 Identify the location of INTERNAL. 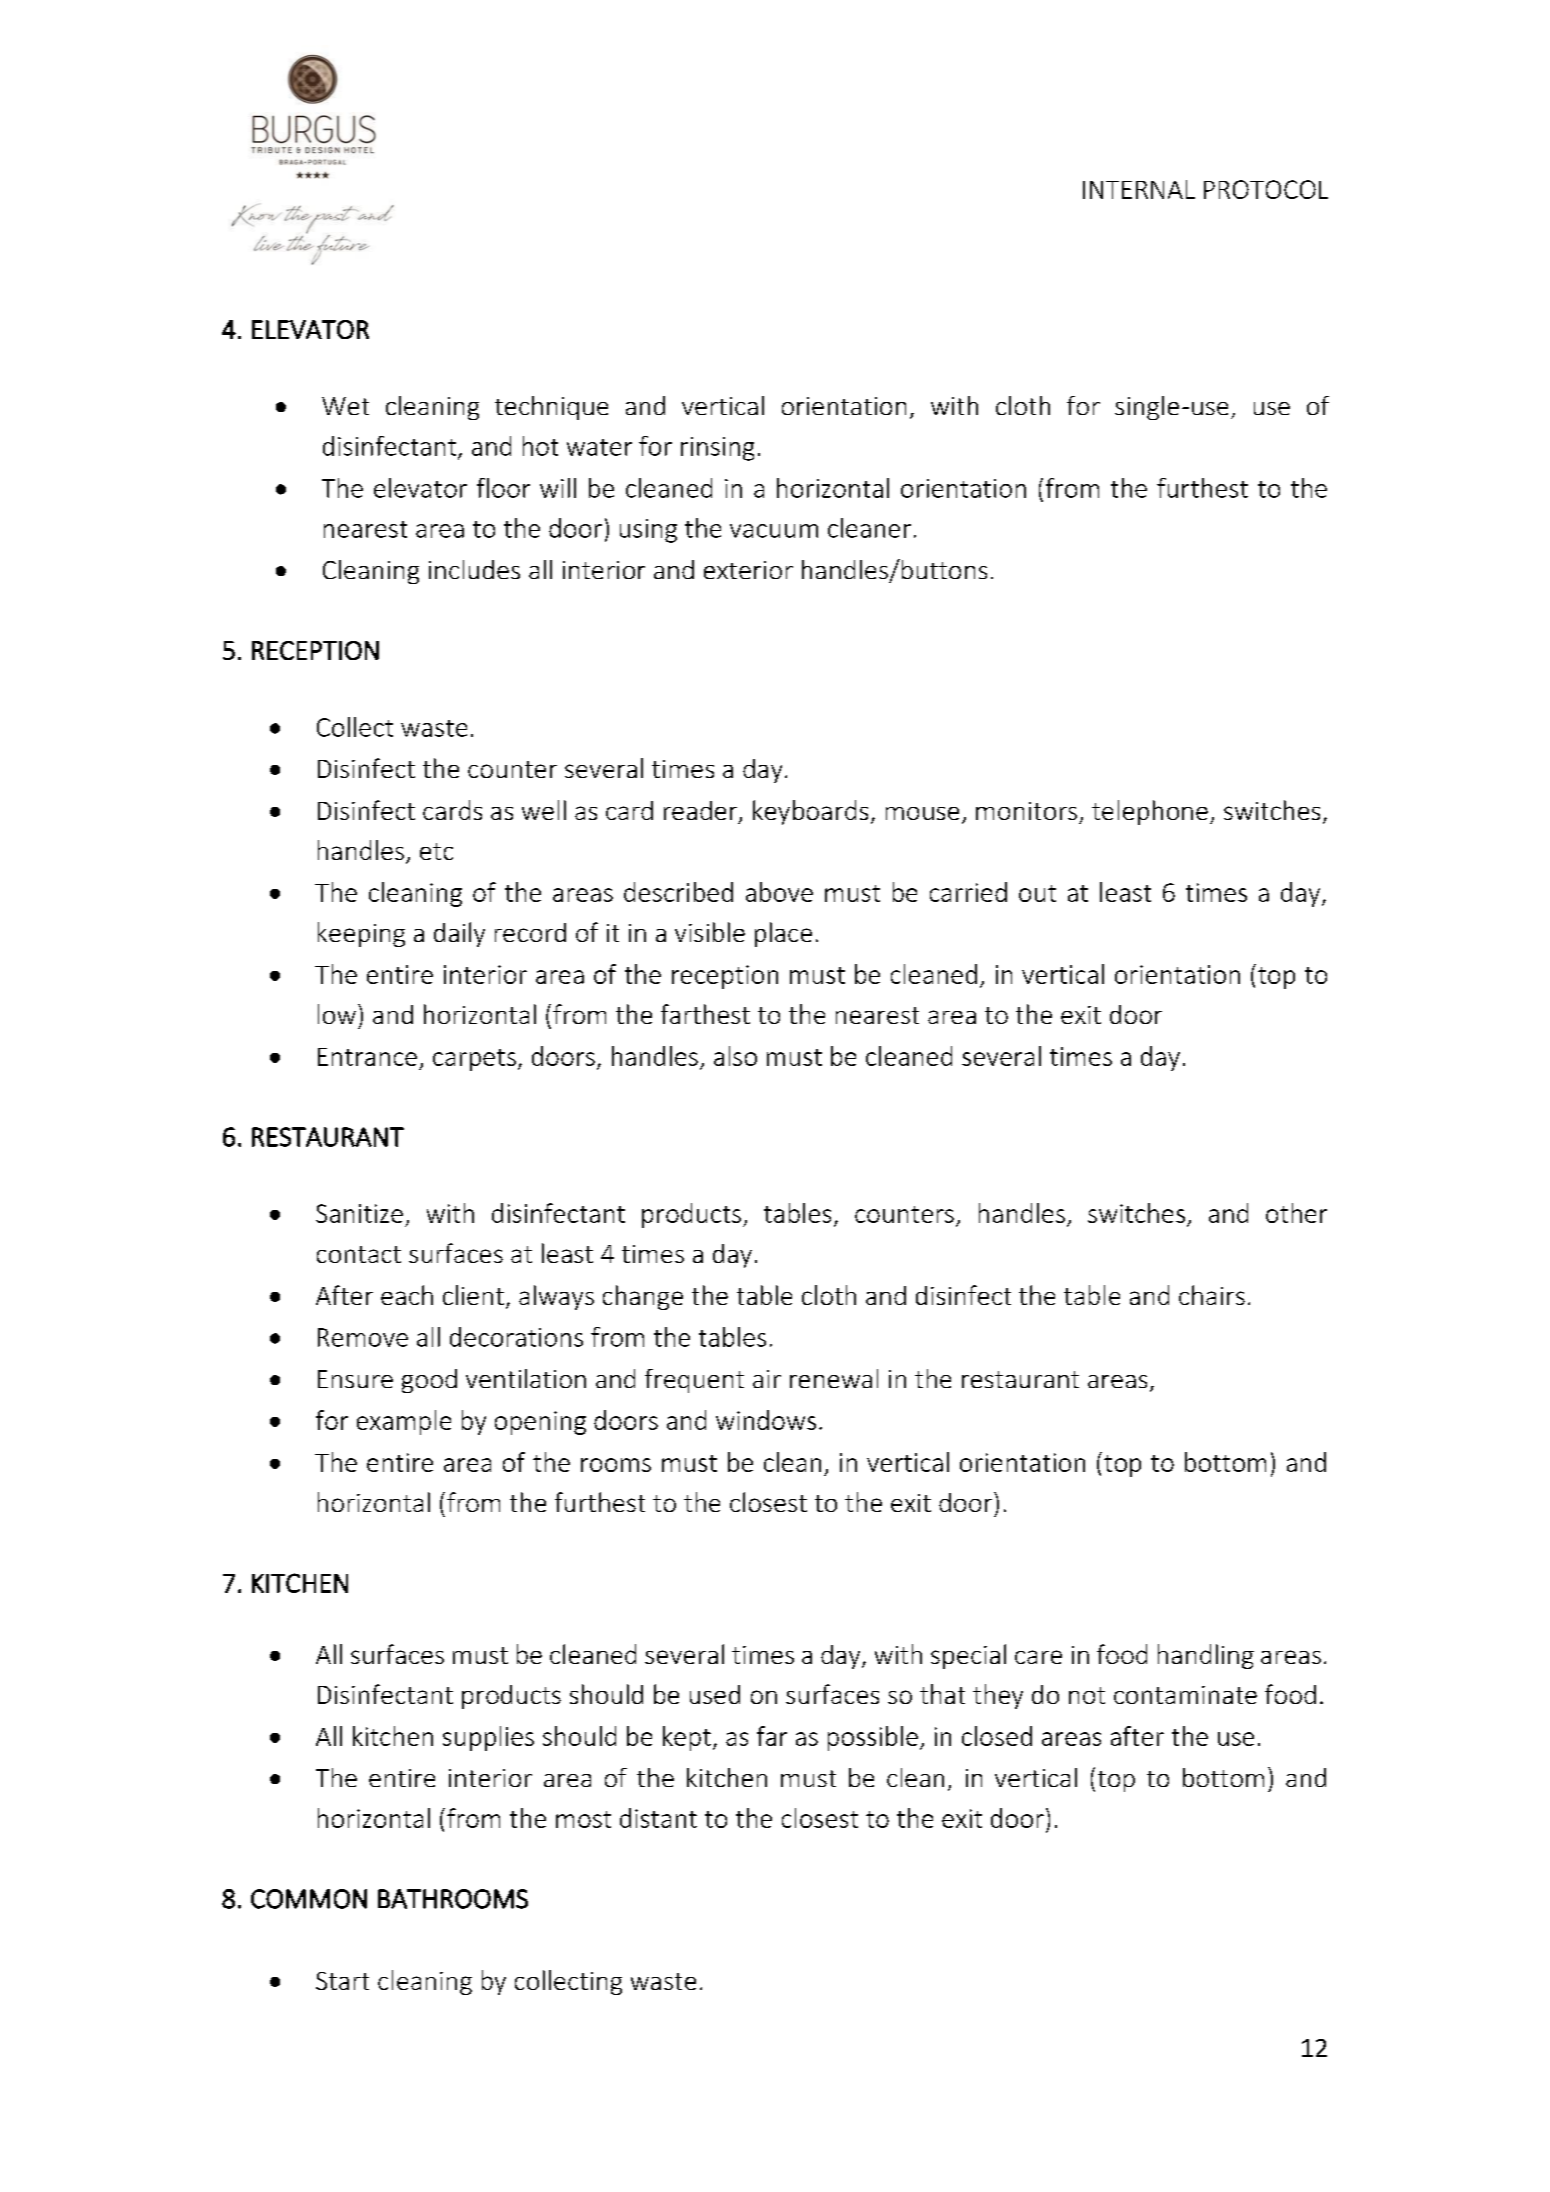
(1139, 189).
